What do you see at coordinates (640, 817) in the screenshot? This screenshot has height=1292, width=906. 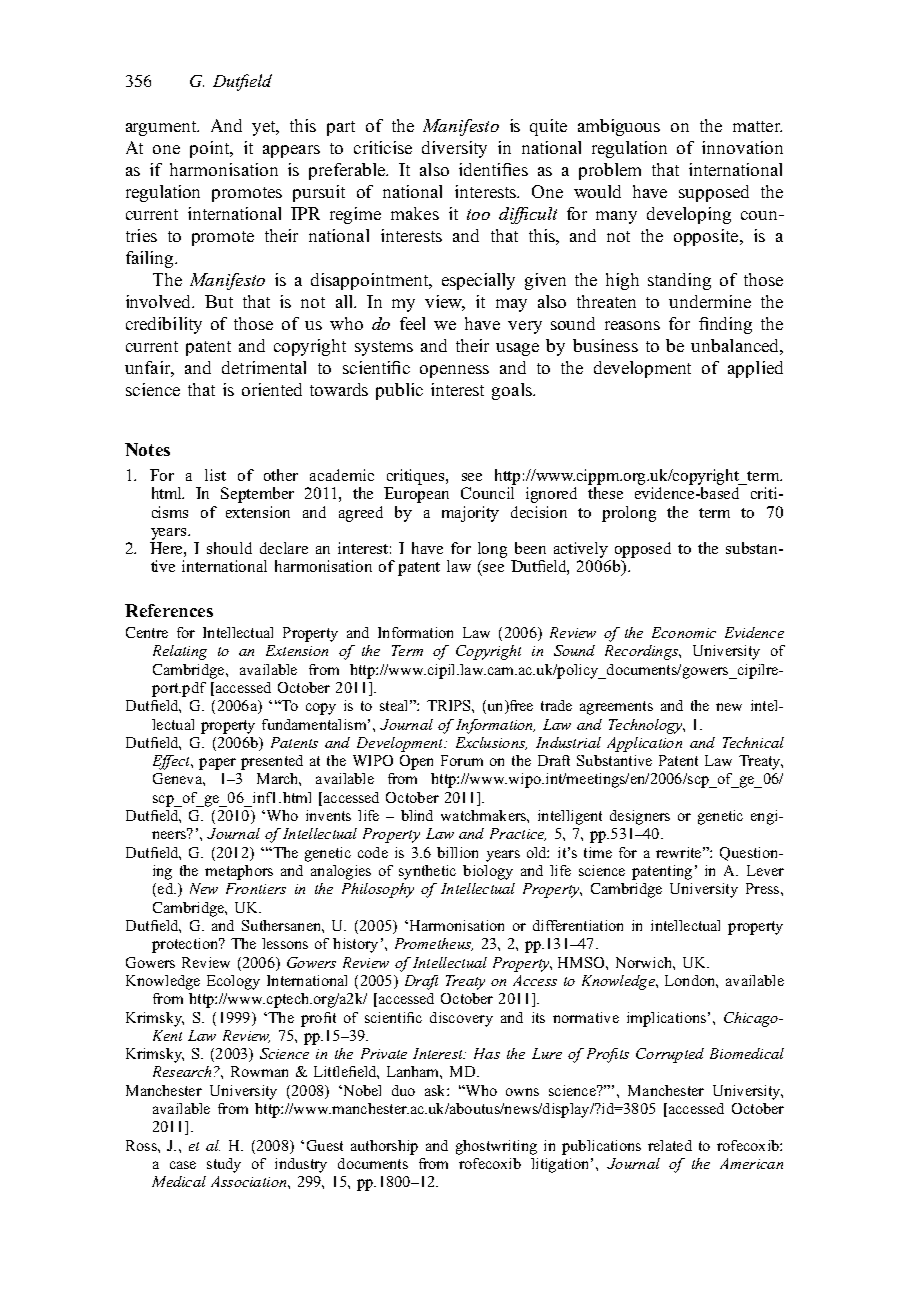 I see `designers` at bounding box center [640, 817].
